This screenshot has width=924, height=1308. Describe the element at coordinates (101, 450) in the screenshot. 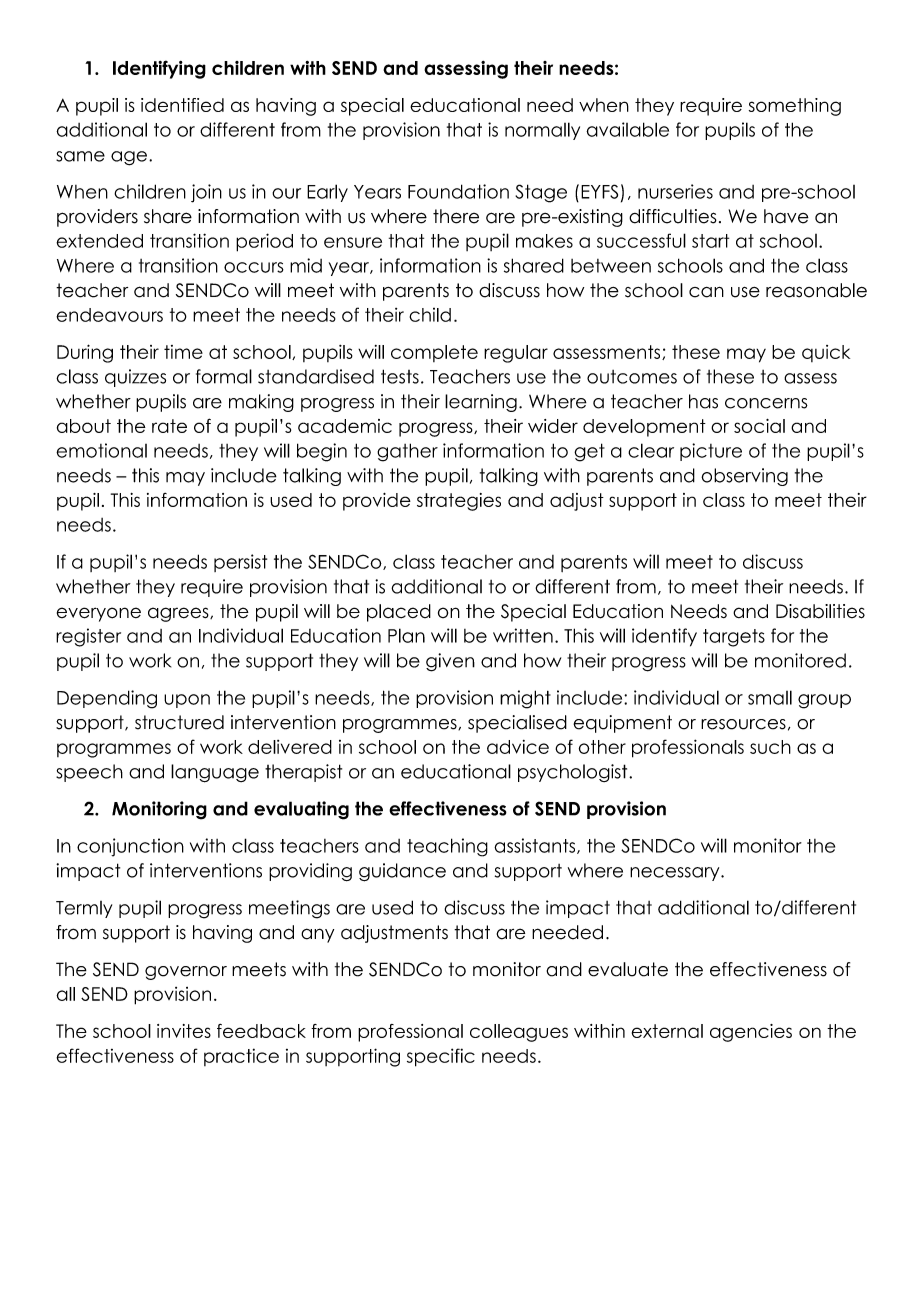

I see `emotional` at that location.
